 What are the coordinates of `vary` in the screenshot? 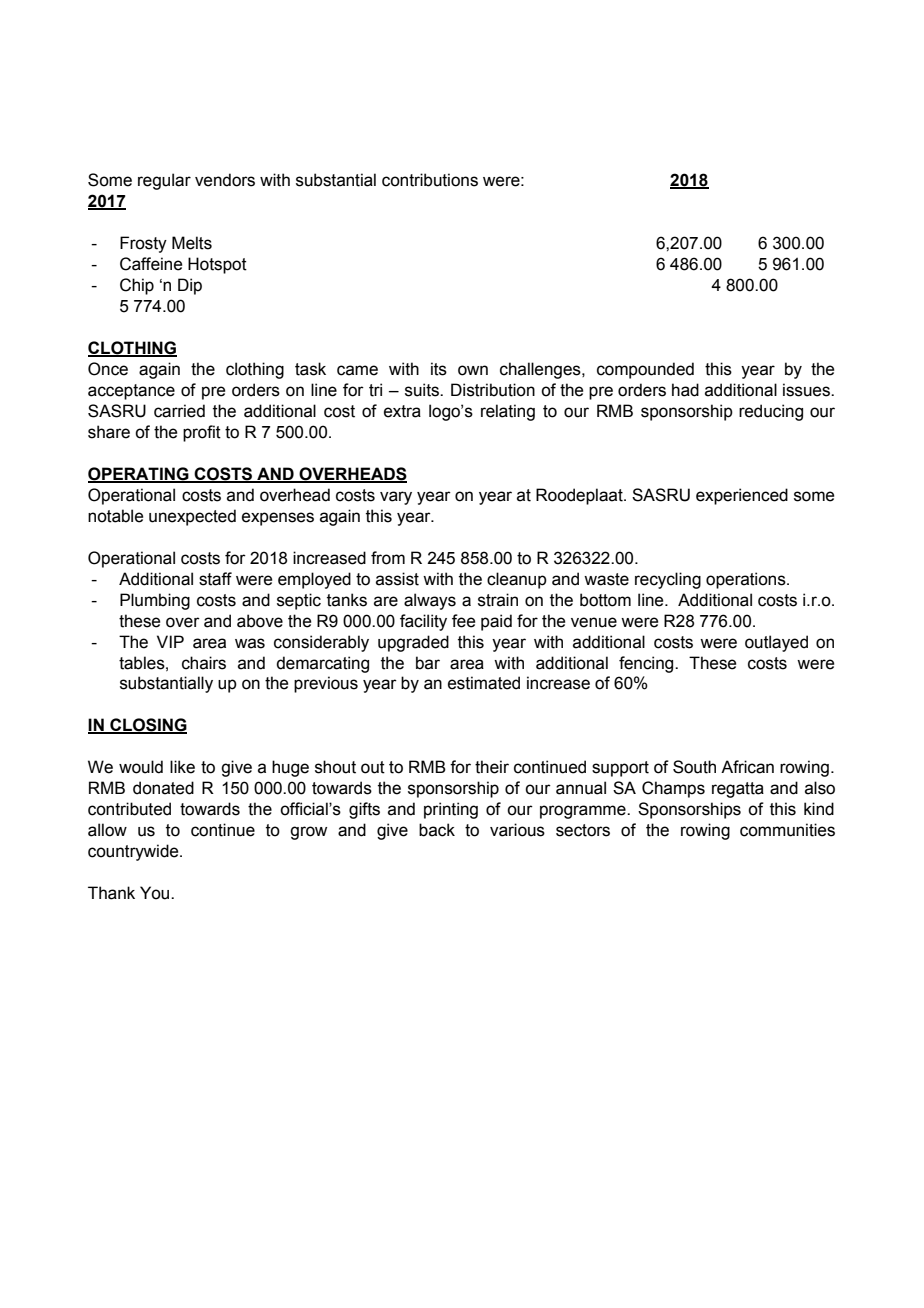 It's located at (396, 498).
